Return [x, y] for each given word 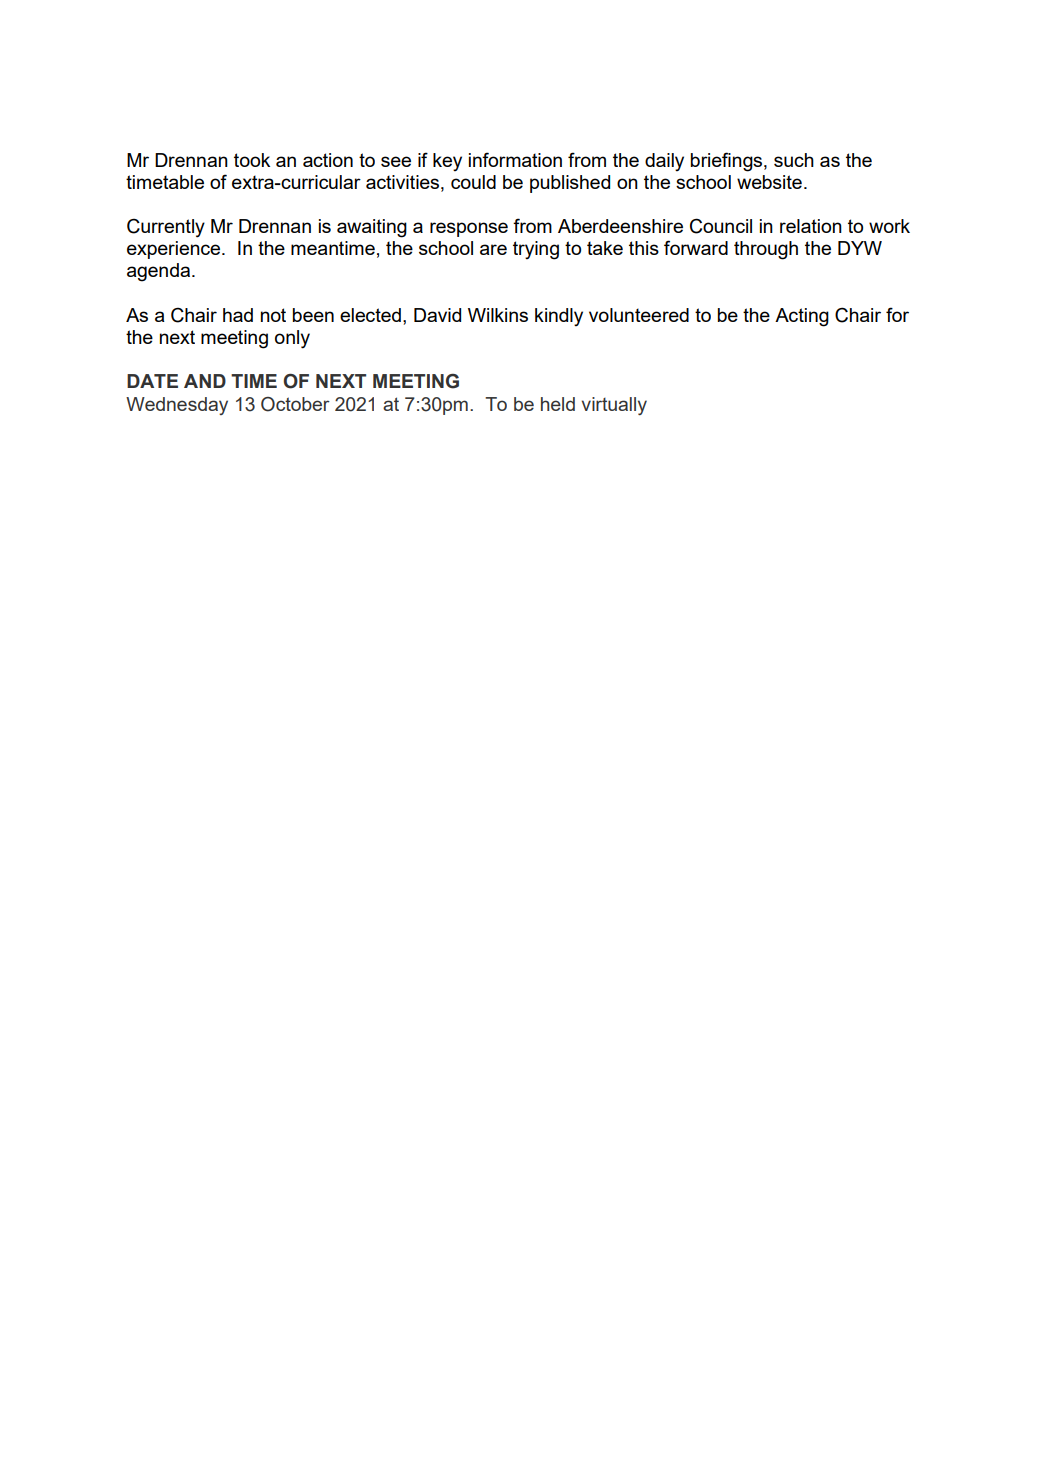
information [515, 159]
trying [536, 250]
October [295, 404]
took [252, 160]
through [766, 250]
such [794, 160]
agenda [158, 272]
